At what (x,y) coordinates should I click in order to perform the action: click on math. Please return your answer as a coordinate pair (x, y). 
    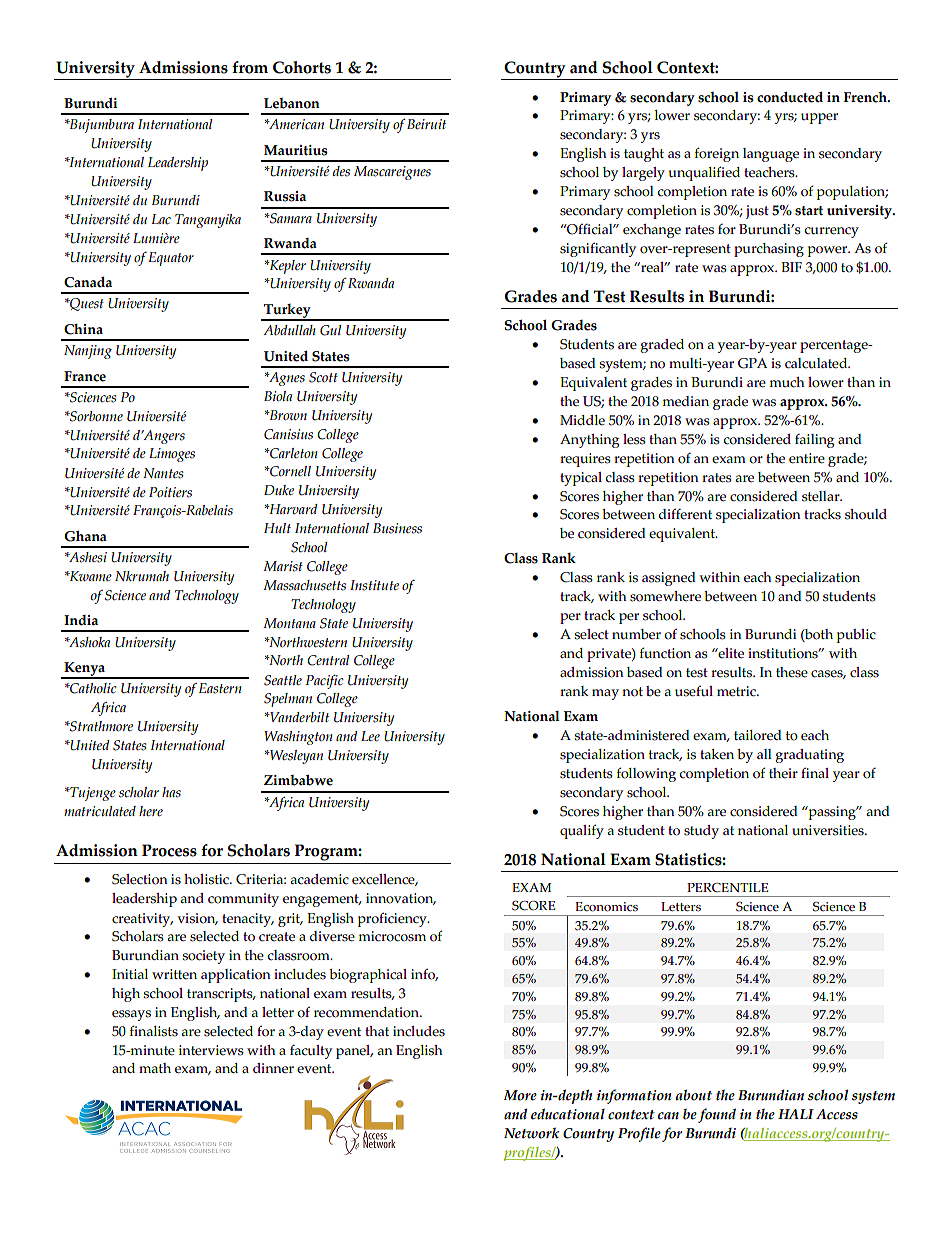
    Looking at the image, I should click on (155, 1068).
